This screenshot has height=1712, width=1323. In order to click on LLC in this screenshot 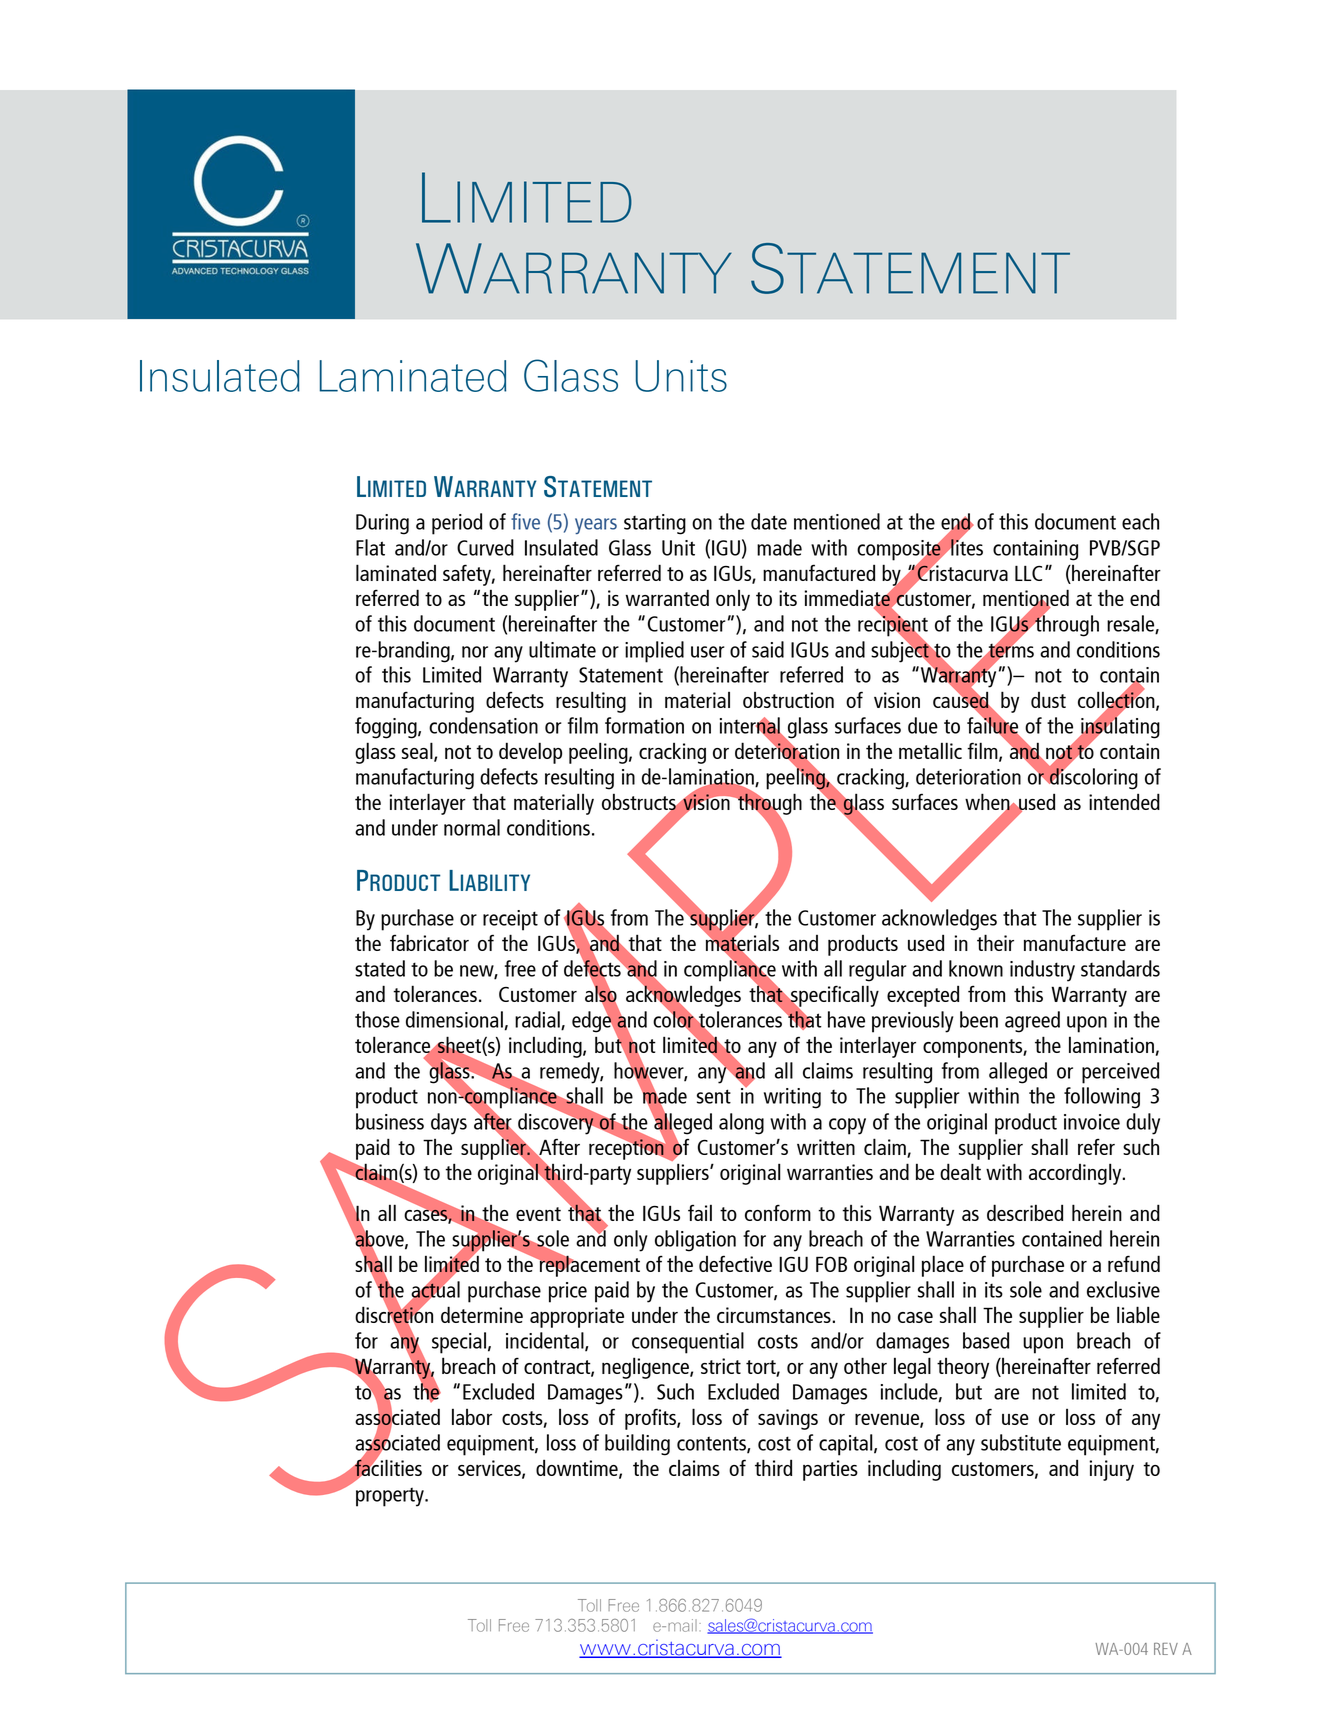, I will do `click(1028, 573)`.
